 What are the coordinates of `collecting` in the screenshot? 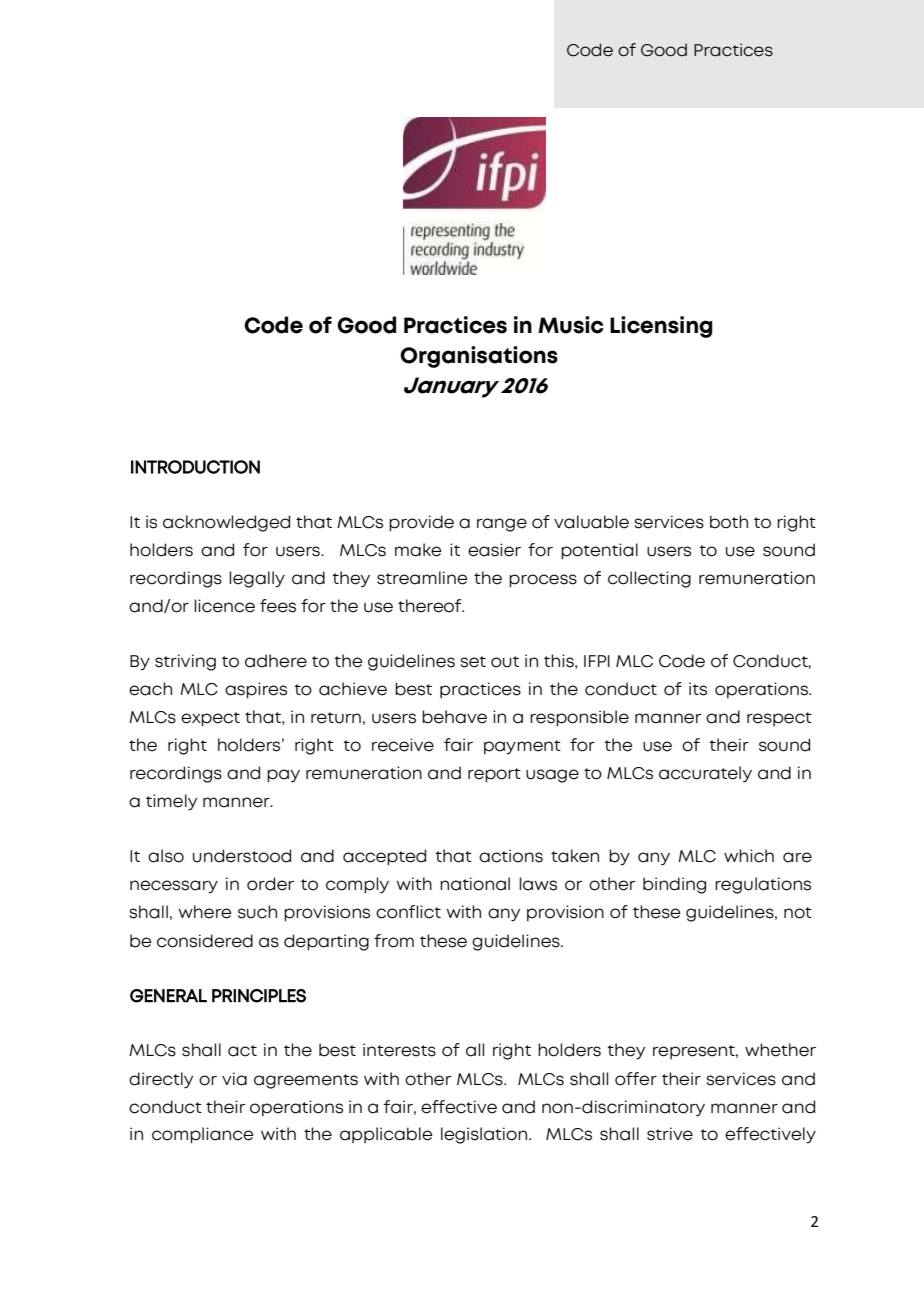 It's located at (649, 579).
